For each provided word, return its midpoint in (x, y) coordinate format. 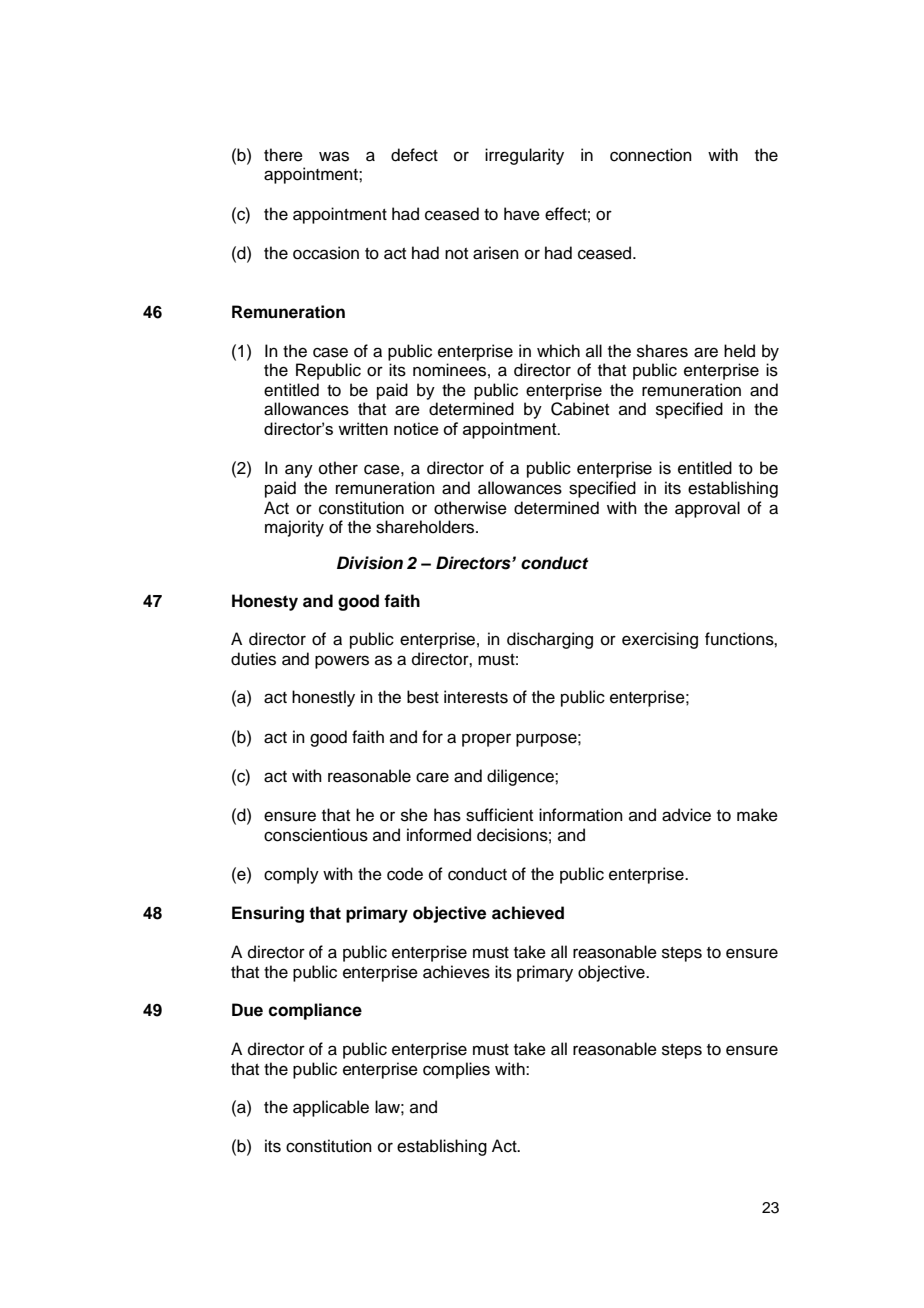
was (334, 156)
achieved (528, 913)
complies (456, 1070)
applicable (331, 1108)
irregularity (524, 156)
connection (651, 155)
